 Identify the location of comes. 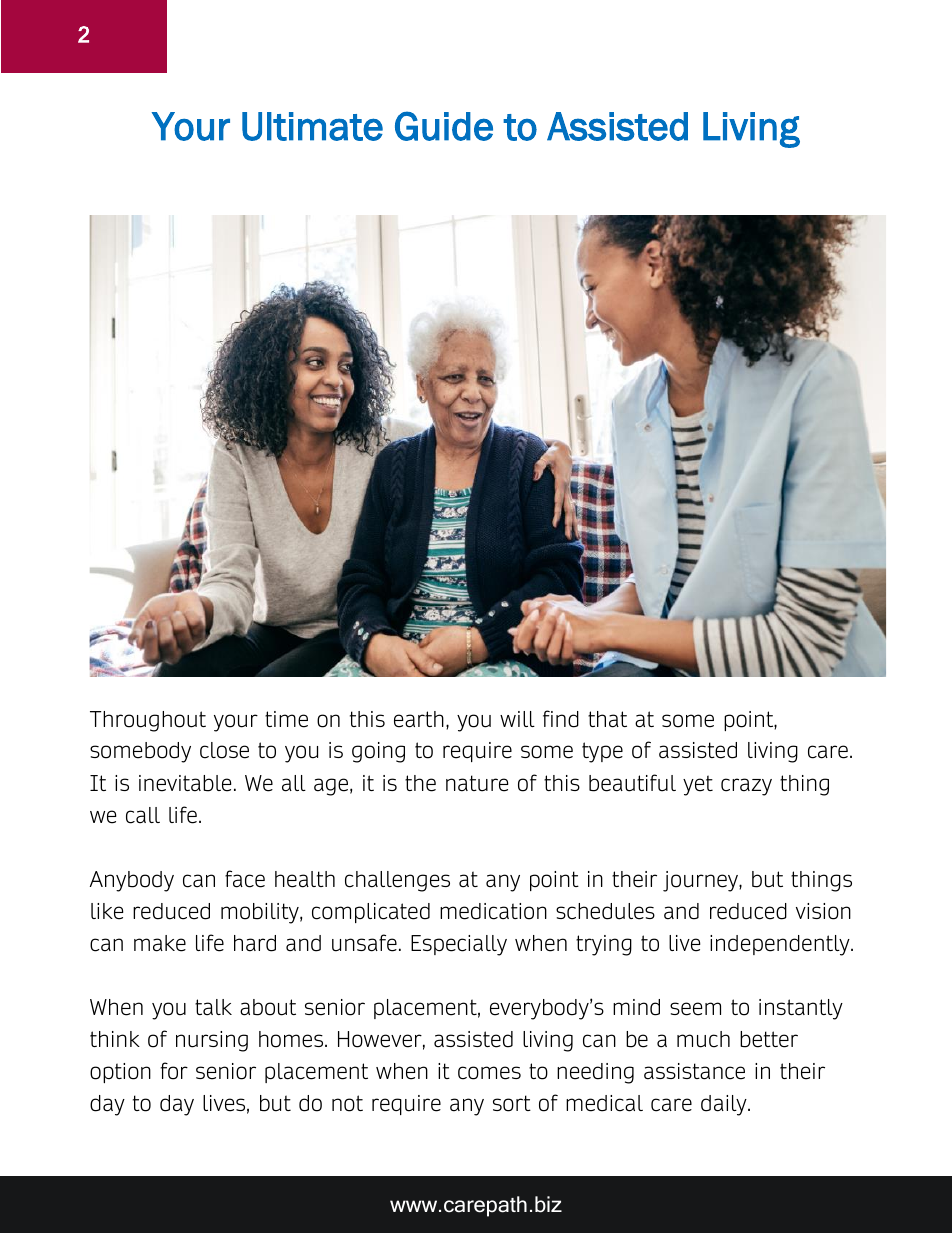
(489, 1073).
